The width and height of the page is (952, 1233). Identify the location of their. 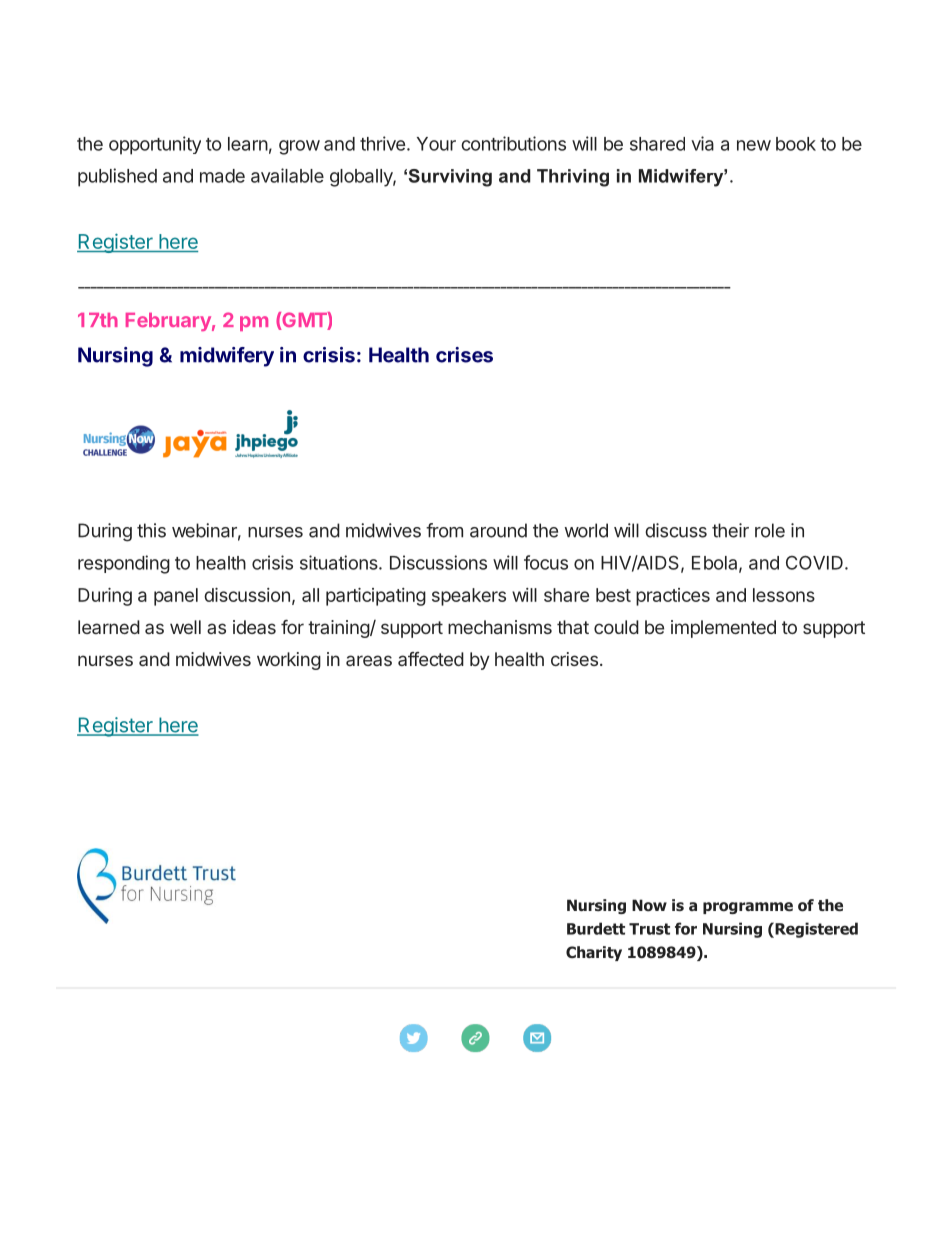
(730, 530).
